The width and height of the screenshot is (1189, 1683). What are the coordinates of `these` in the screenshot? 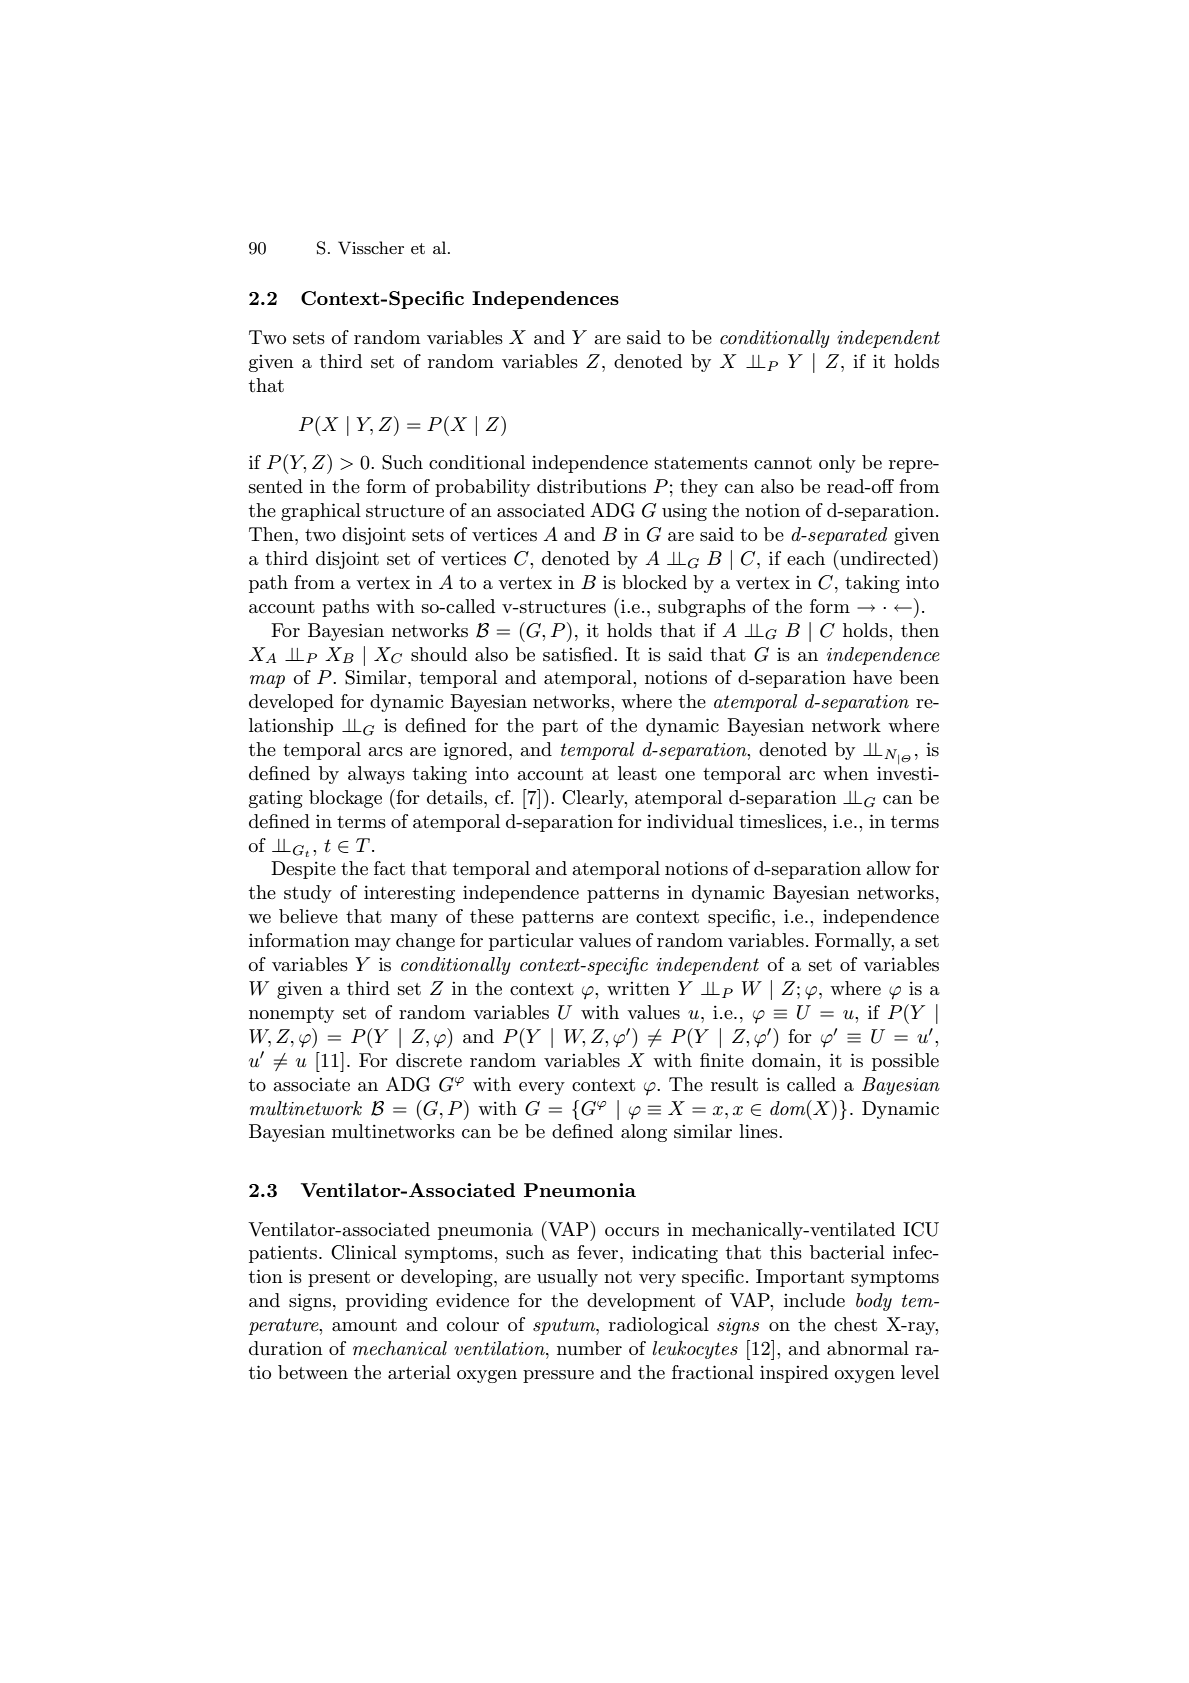 It's located at (492, 916).
